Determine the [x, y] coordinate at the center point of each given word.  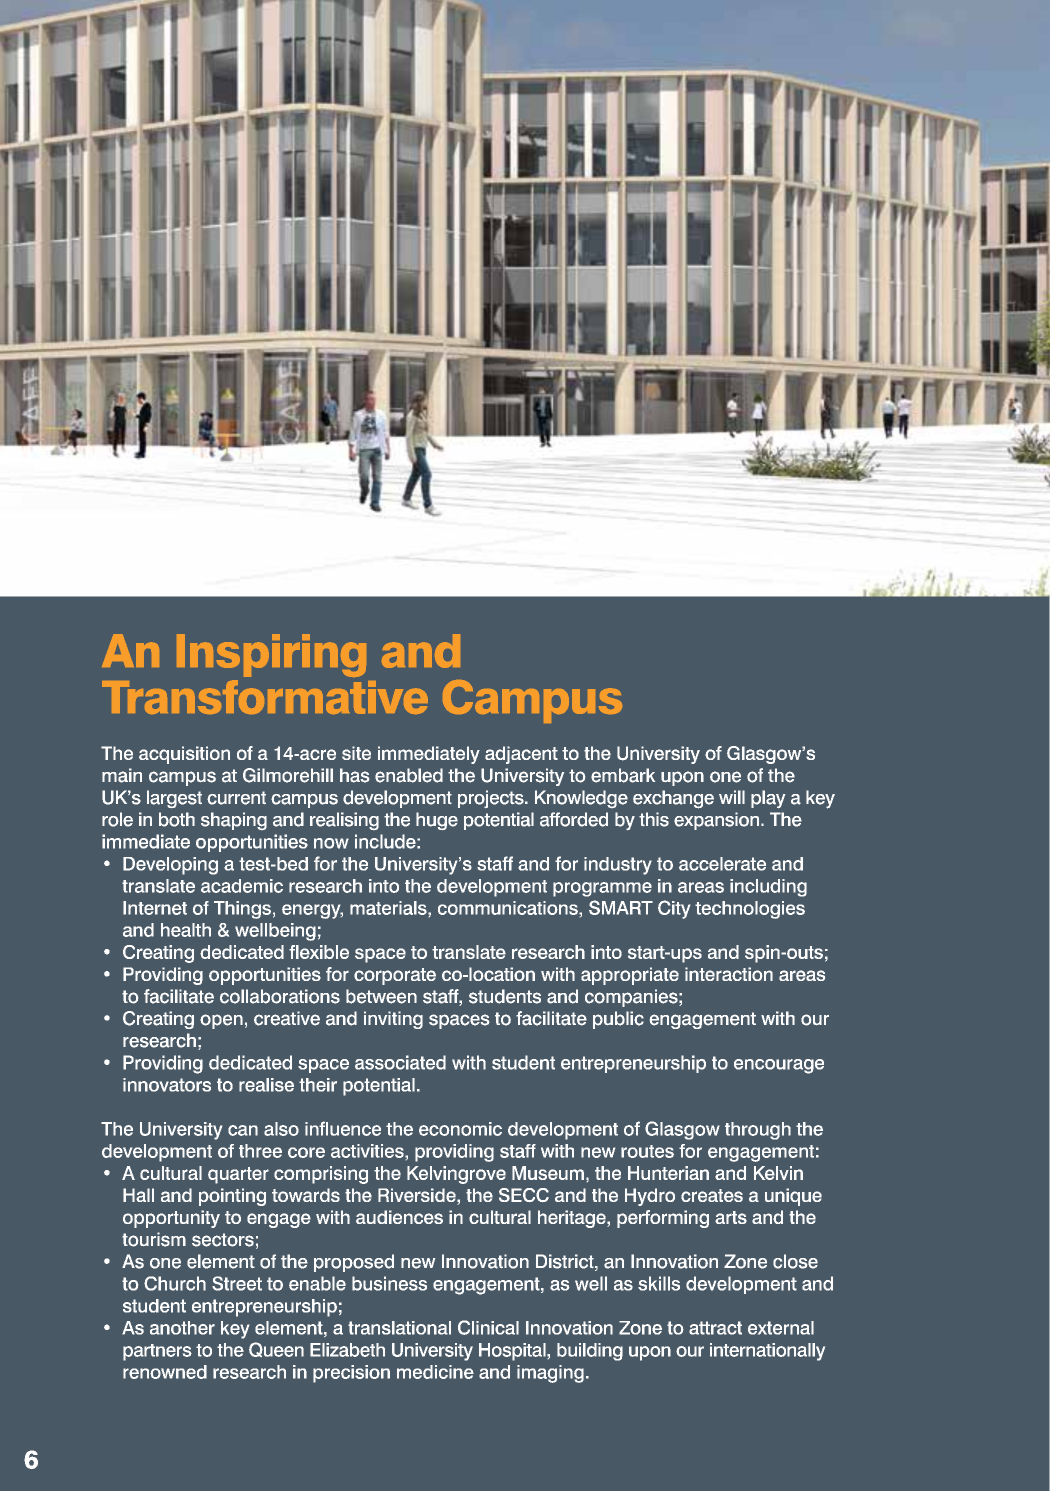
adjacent [521, 755]
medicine [435, 1372]
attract [715, 1328]
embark [623, 775]
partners [157, 1352]
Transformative [265, 697]
